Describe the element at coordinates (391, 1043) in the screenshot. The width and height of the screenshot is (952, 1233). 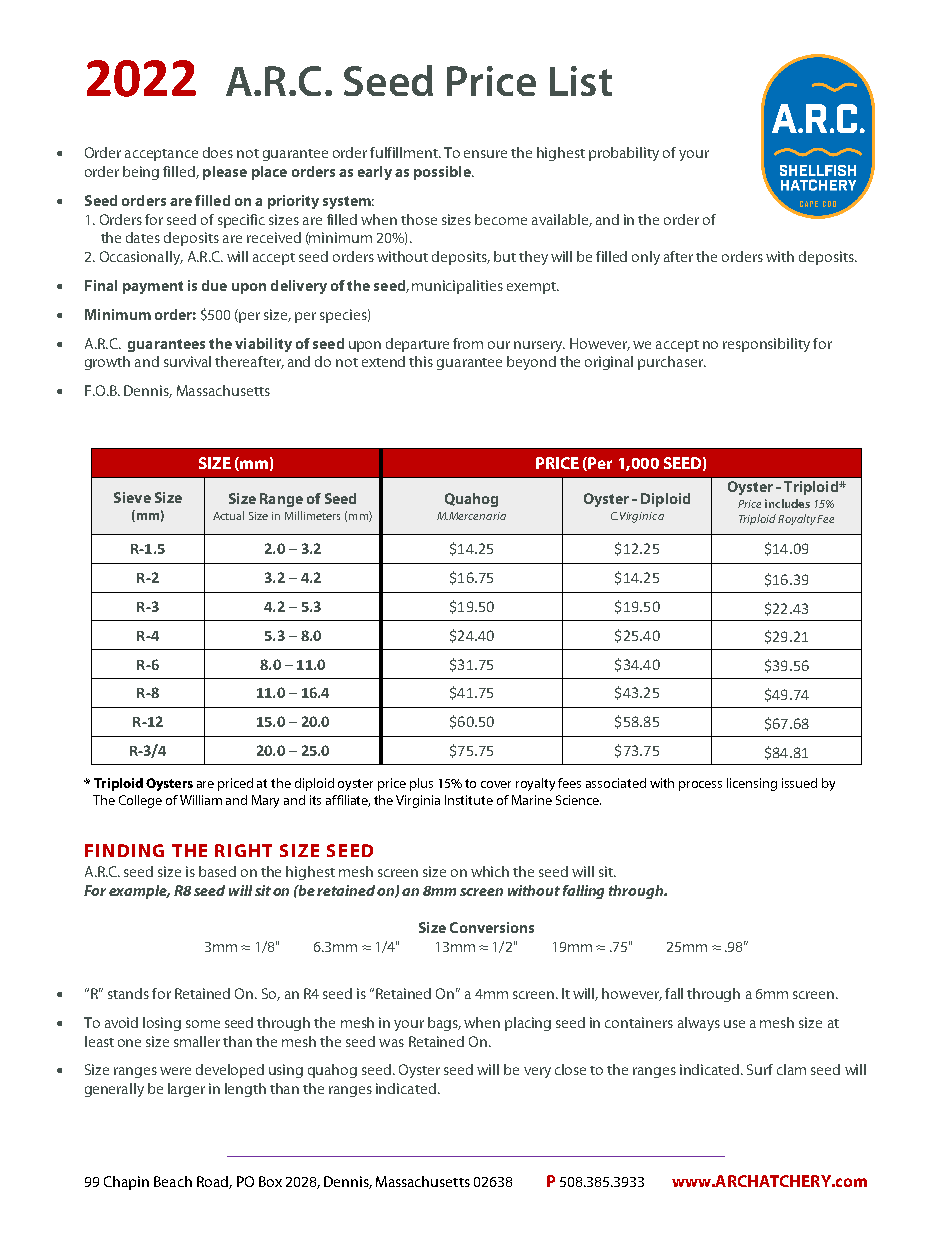
I see `was` at that location.
